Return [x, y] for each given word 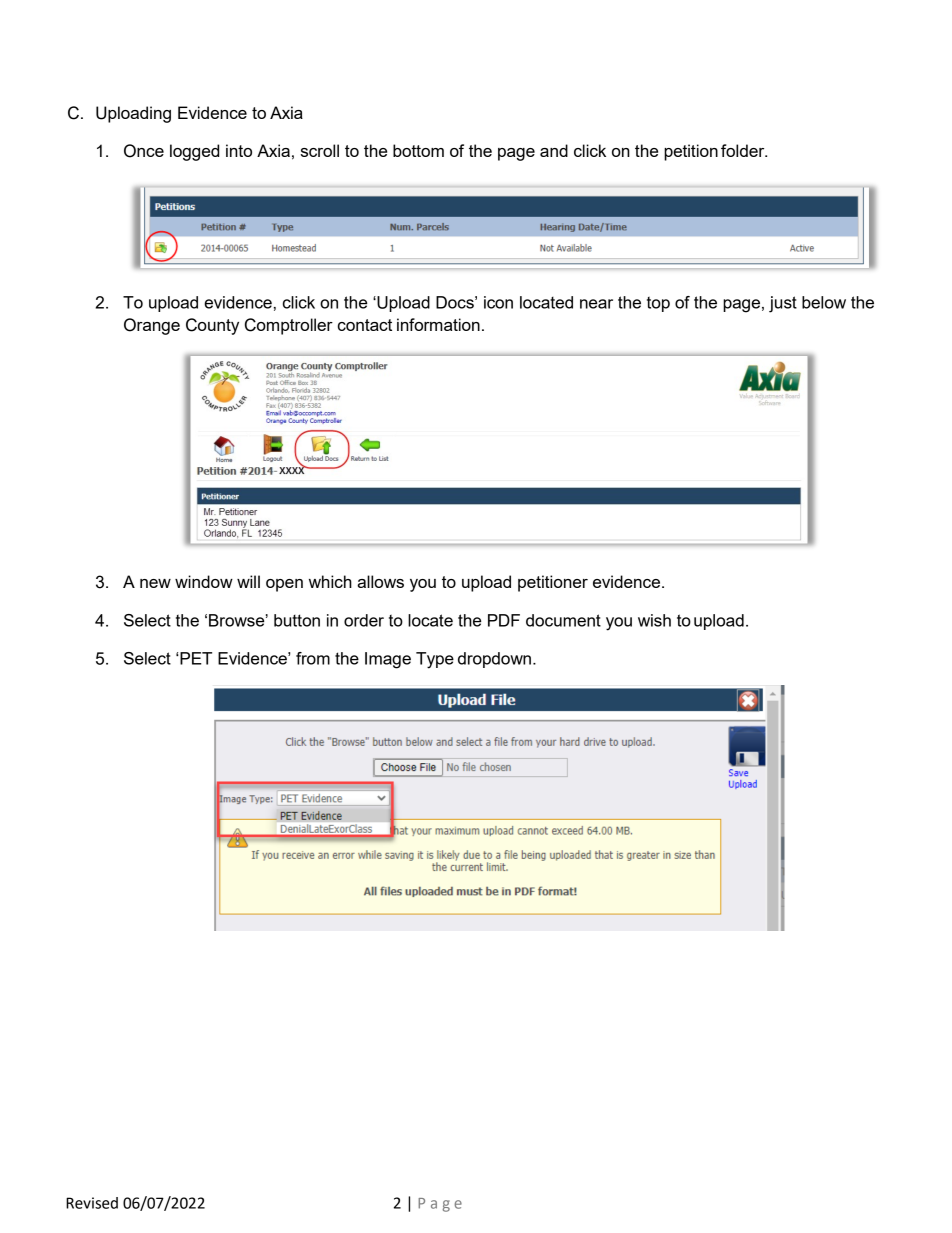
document [563, 620]
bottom [418, 150]
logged [194, 152]
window [204, 581]
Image [388, 660]
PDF [504, 620]
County [212, 326]
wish [654, 620]
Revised [92, 1203]
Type [435, 660]
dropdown [494, 660]
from [313, 658]
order [364, 620]
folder [744, 150]
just [783, 304]
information [438, 324]
